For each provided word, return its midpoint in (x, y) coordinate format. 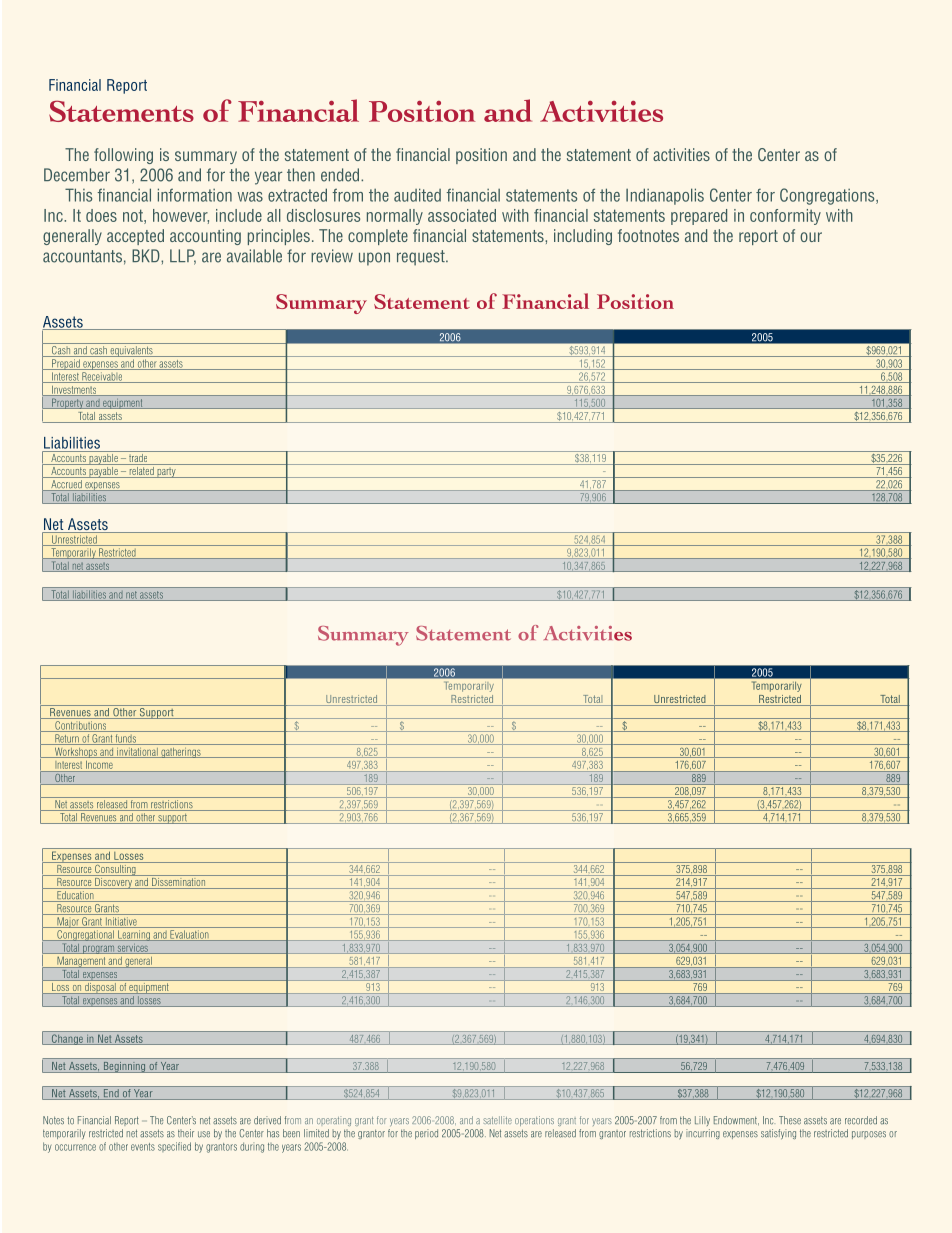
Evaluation (189, 935)
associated (462, 215)
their (186, 1133)
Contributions (81, 726)
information (195, 195)
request (422, 258)
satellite (497, 1120)
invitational (137, 753)
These (790, 1120)
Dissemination (179, 882)
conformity (785, 217)
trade (138, 458)
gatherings (181, 753)
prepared (699, 217)
